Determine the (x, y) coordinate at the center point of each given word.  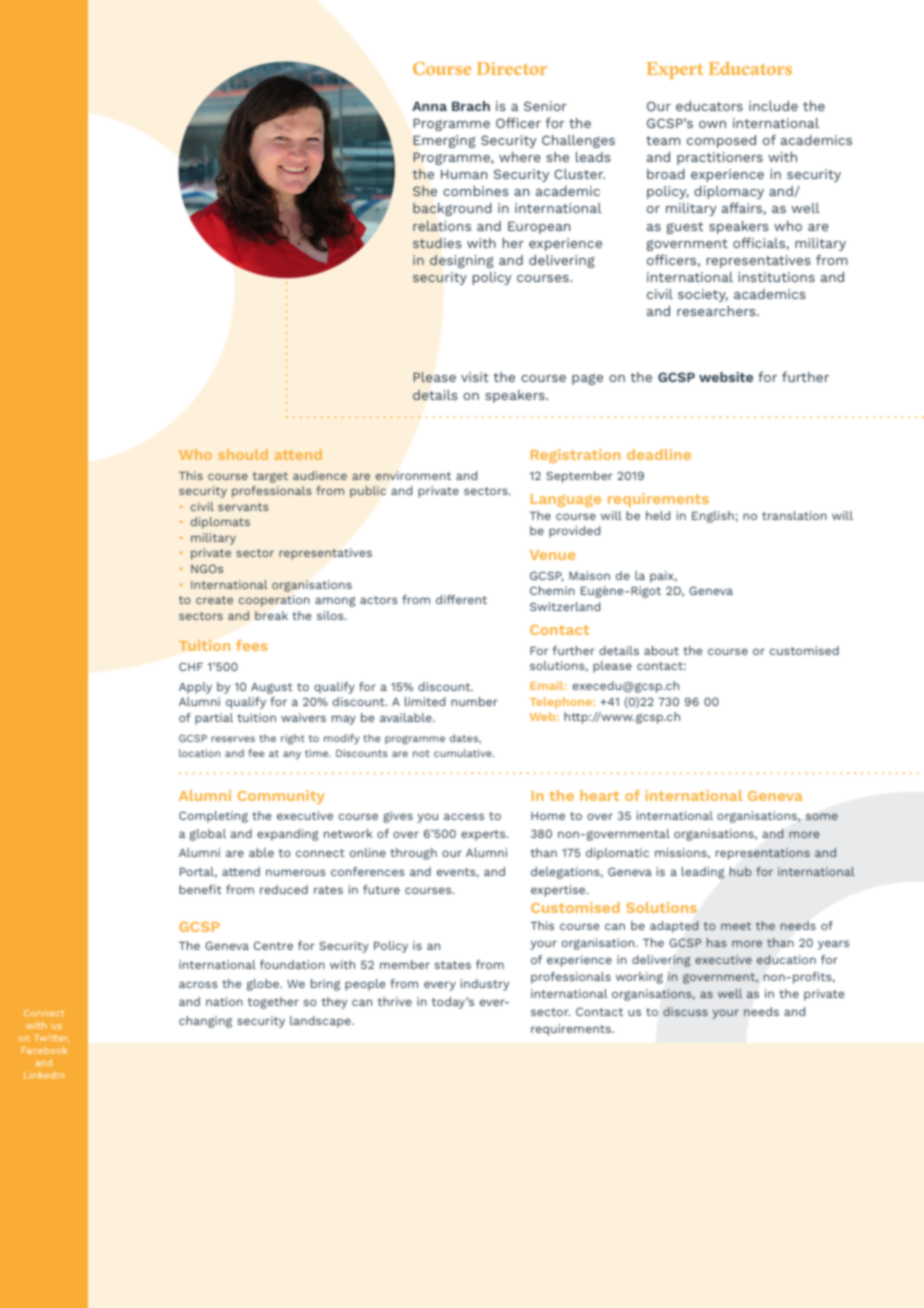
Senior (545, 106)
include (773, 106)
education (786, 959)
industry (485, 985)
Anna (429, 106)
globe (264, 985)
